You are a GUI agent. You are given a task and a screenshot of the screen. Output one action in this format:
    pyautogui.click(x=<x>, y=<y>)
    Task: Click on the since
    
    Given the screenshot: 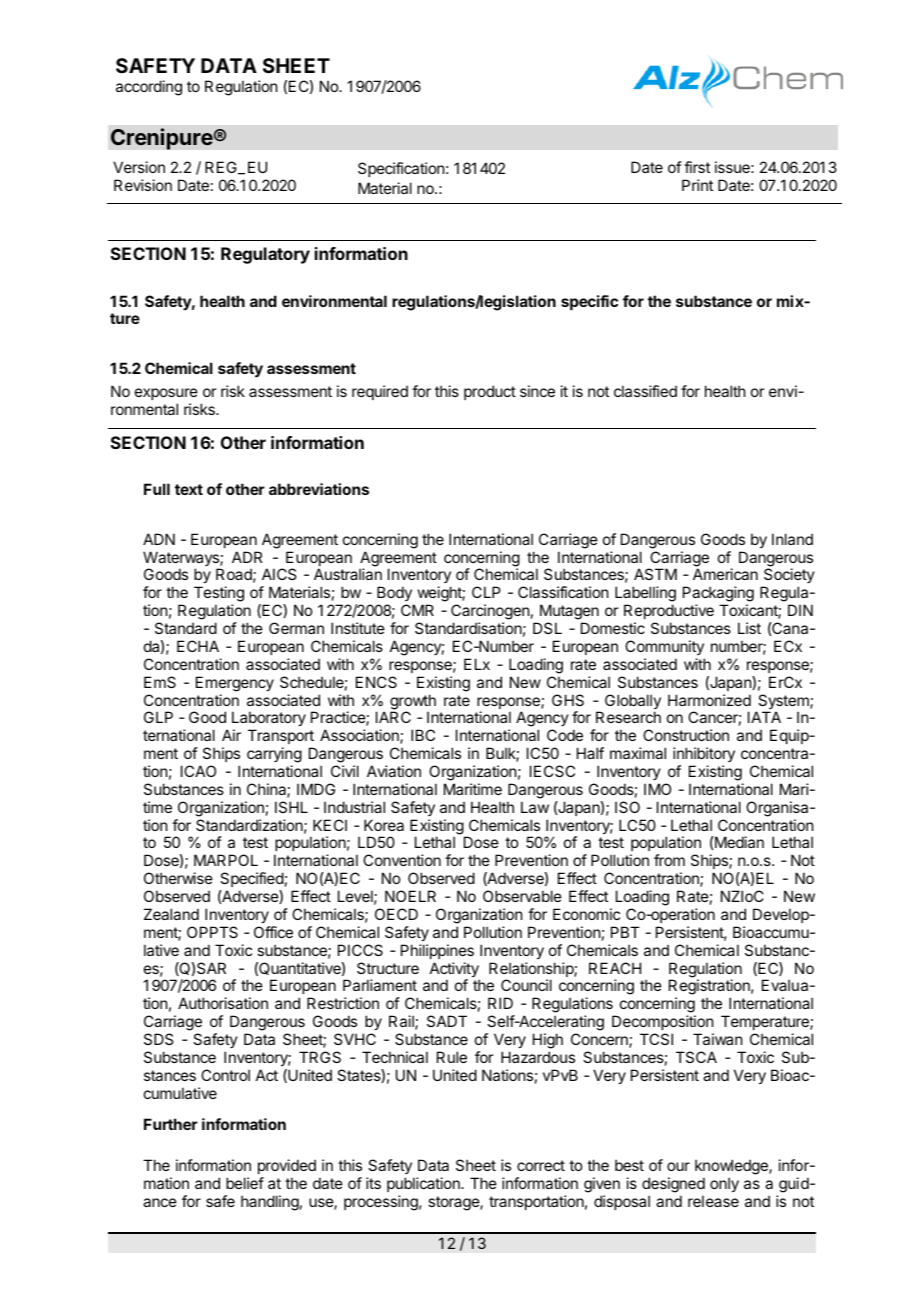 What is the action you would take?
    pyautogui.click(x=537, y=391)
